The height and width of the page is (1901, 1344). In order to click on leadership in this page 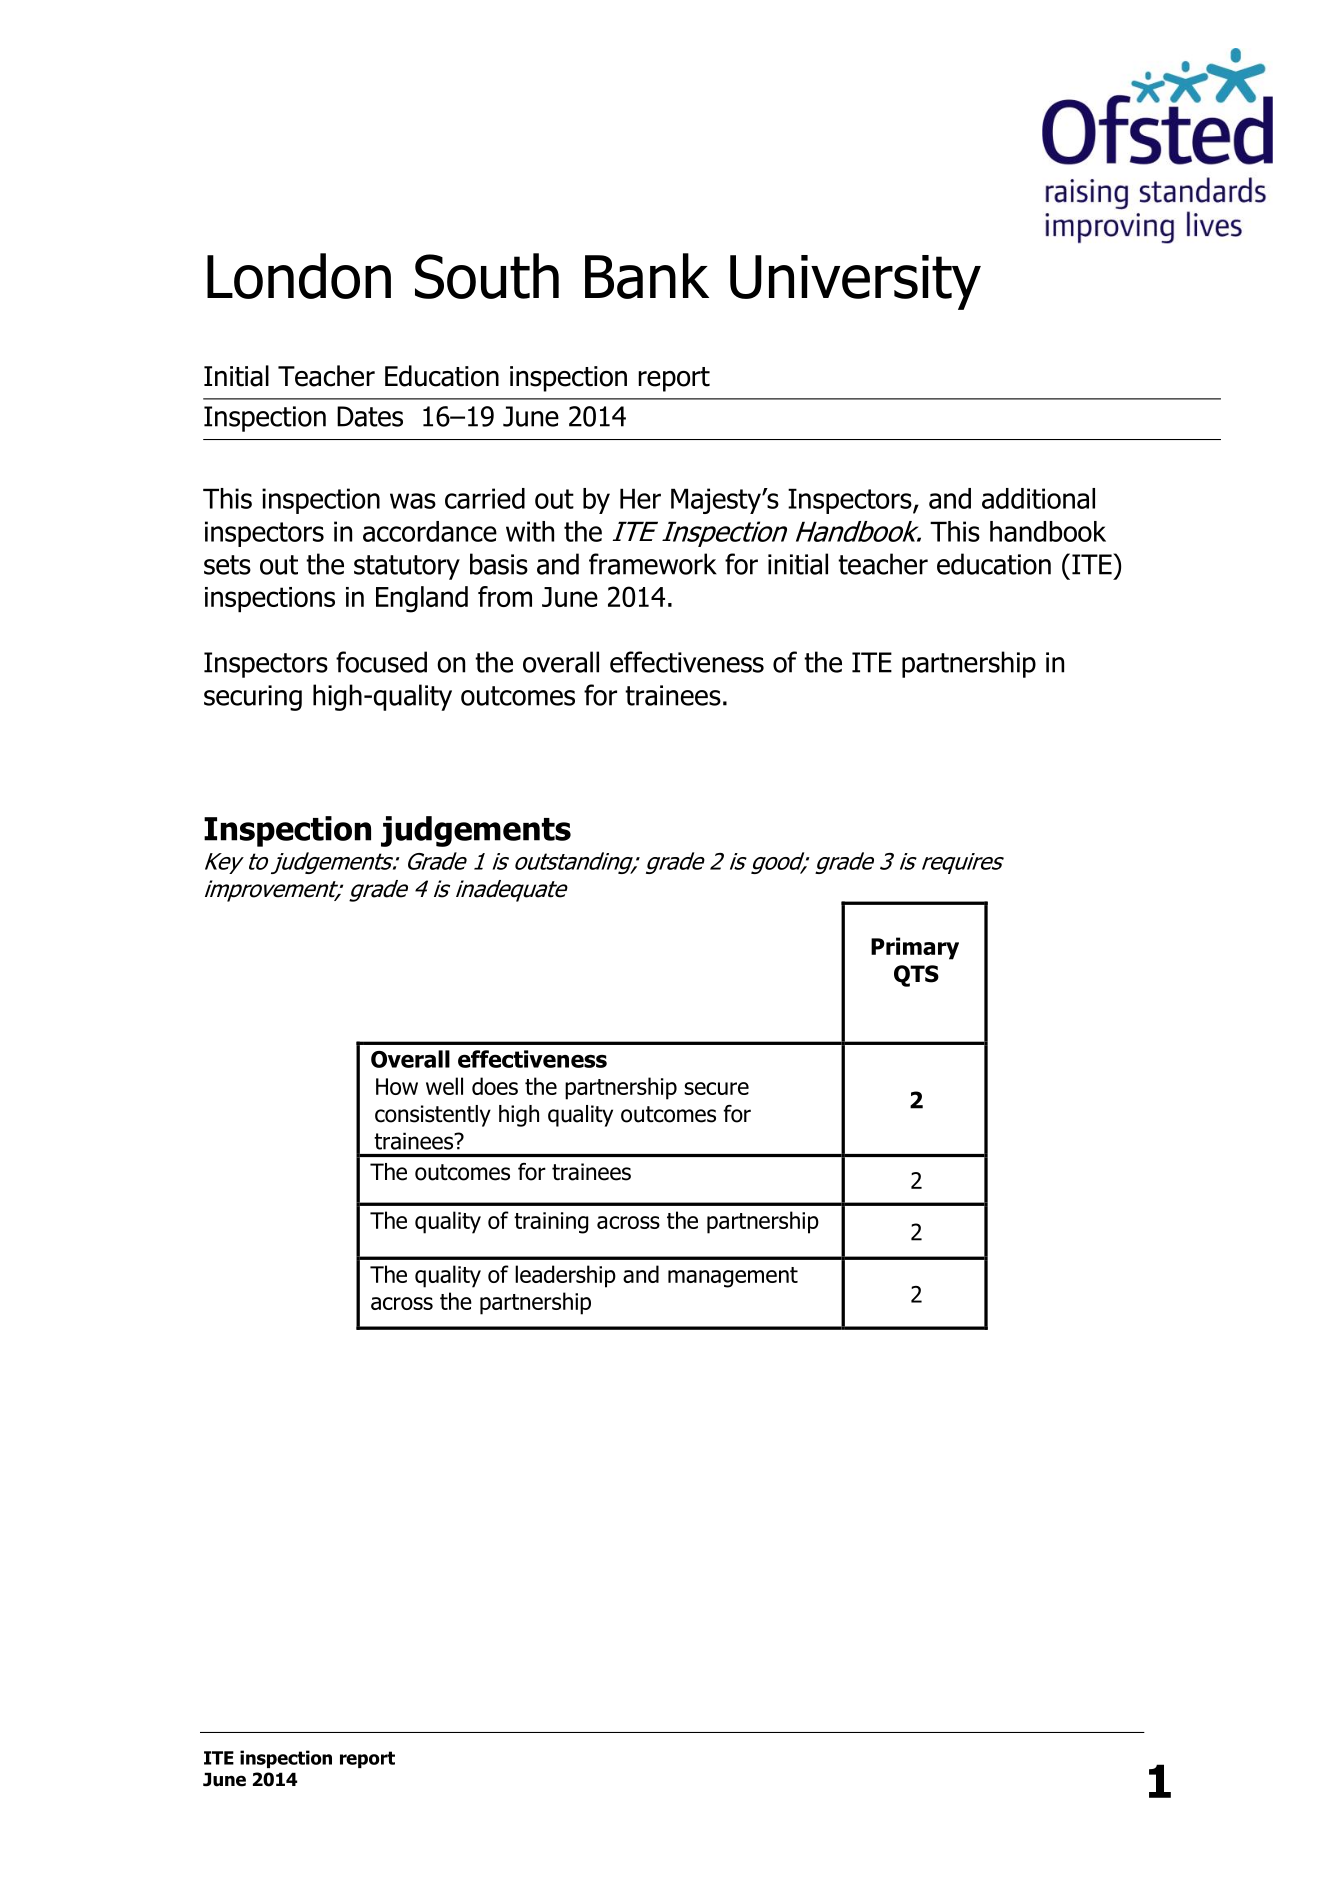, I will do `click(565, 1276)`.
